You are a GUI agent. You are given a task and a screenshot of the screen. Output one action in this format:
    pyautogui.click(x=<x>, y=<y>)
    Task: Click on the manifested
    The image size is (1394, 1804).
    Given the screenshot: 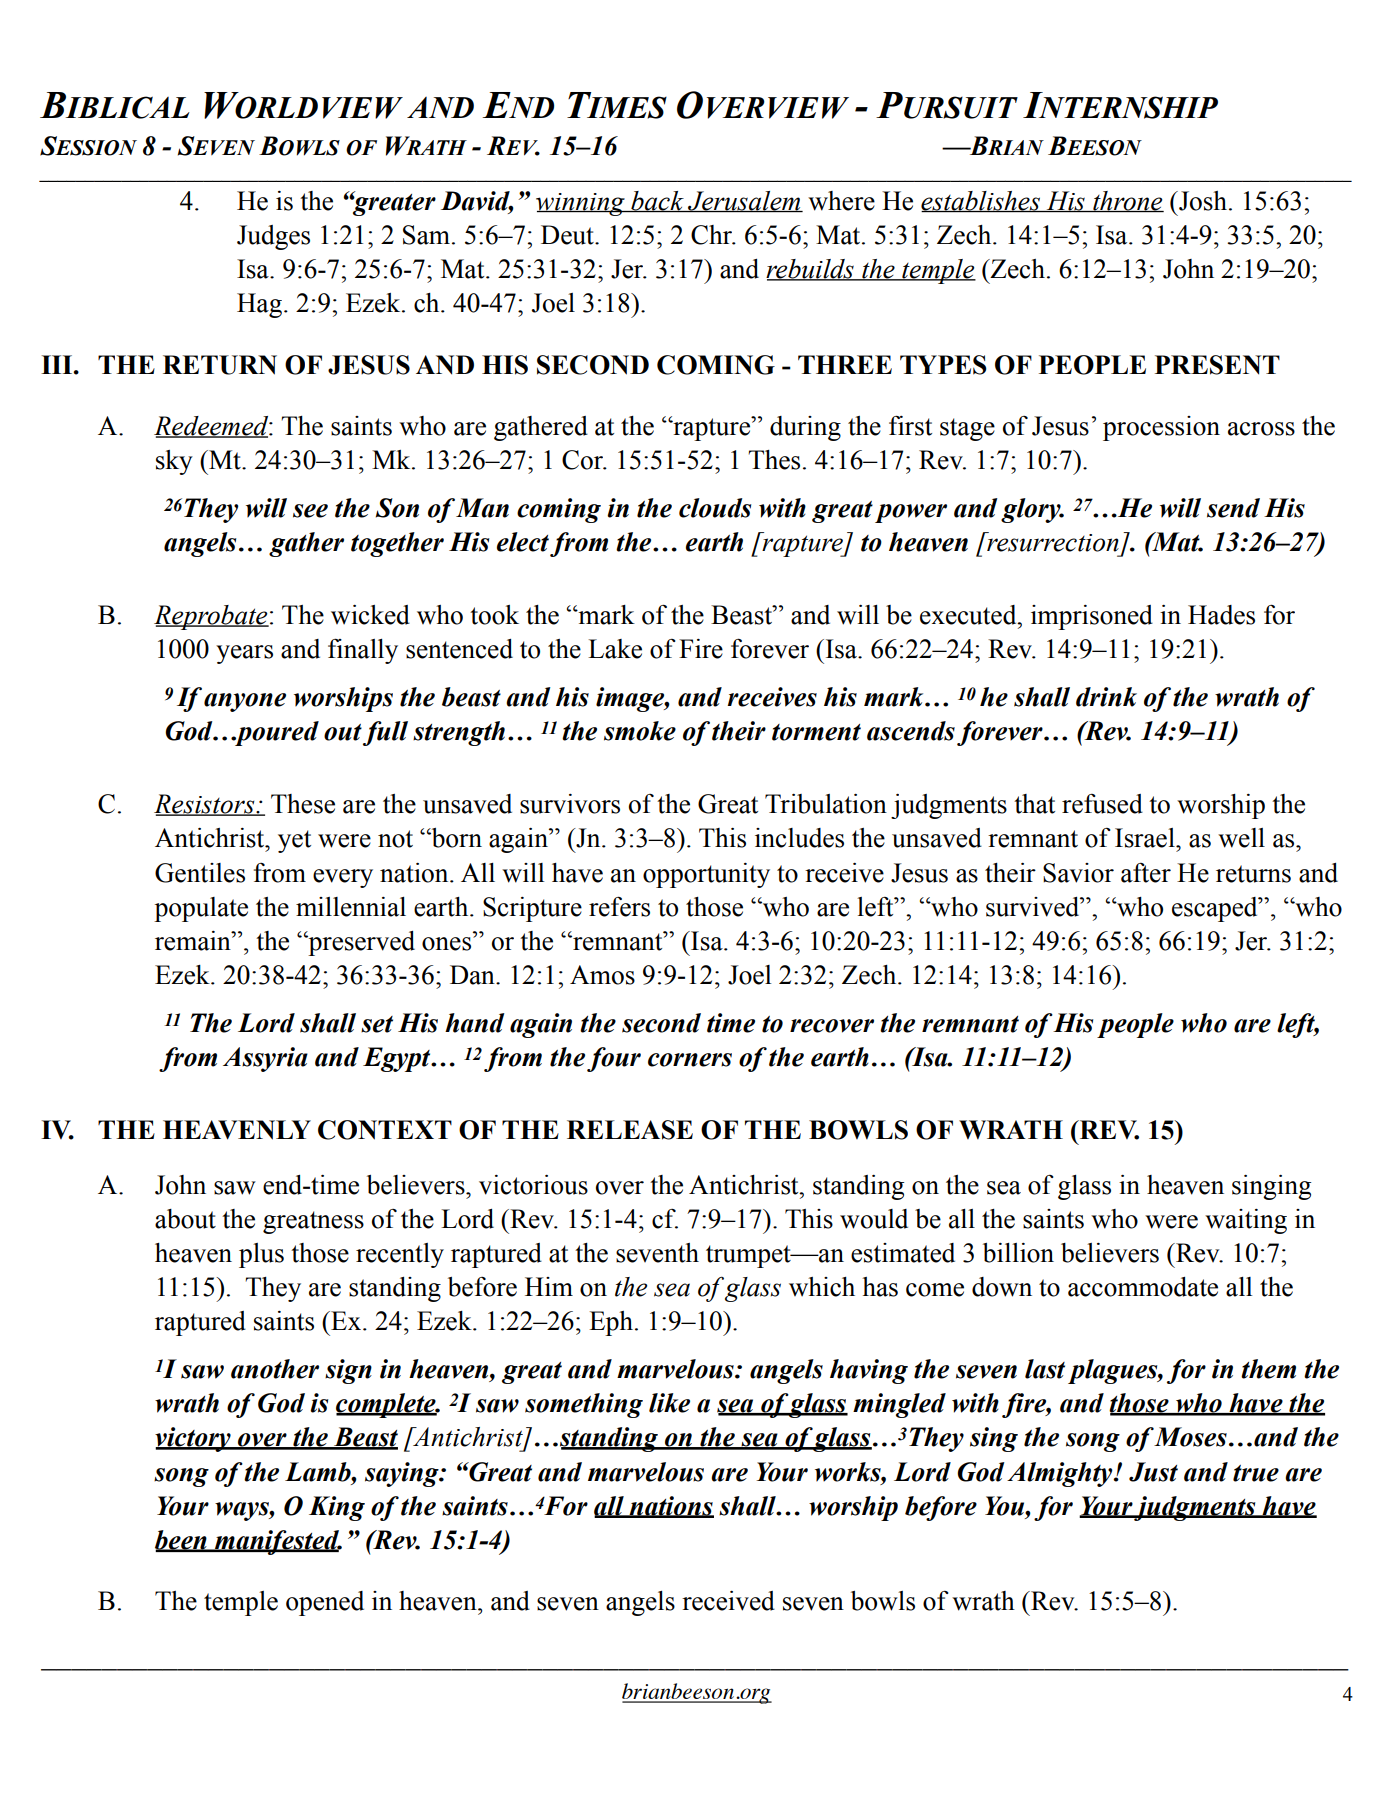 What is the action you would take?
    pyautogui.click(x=277, y=1542)
